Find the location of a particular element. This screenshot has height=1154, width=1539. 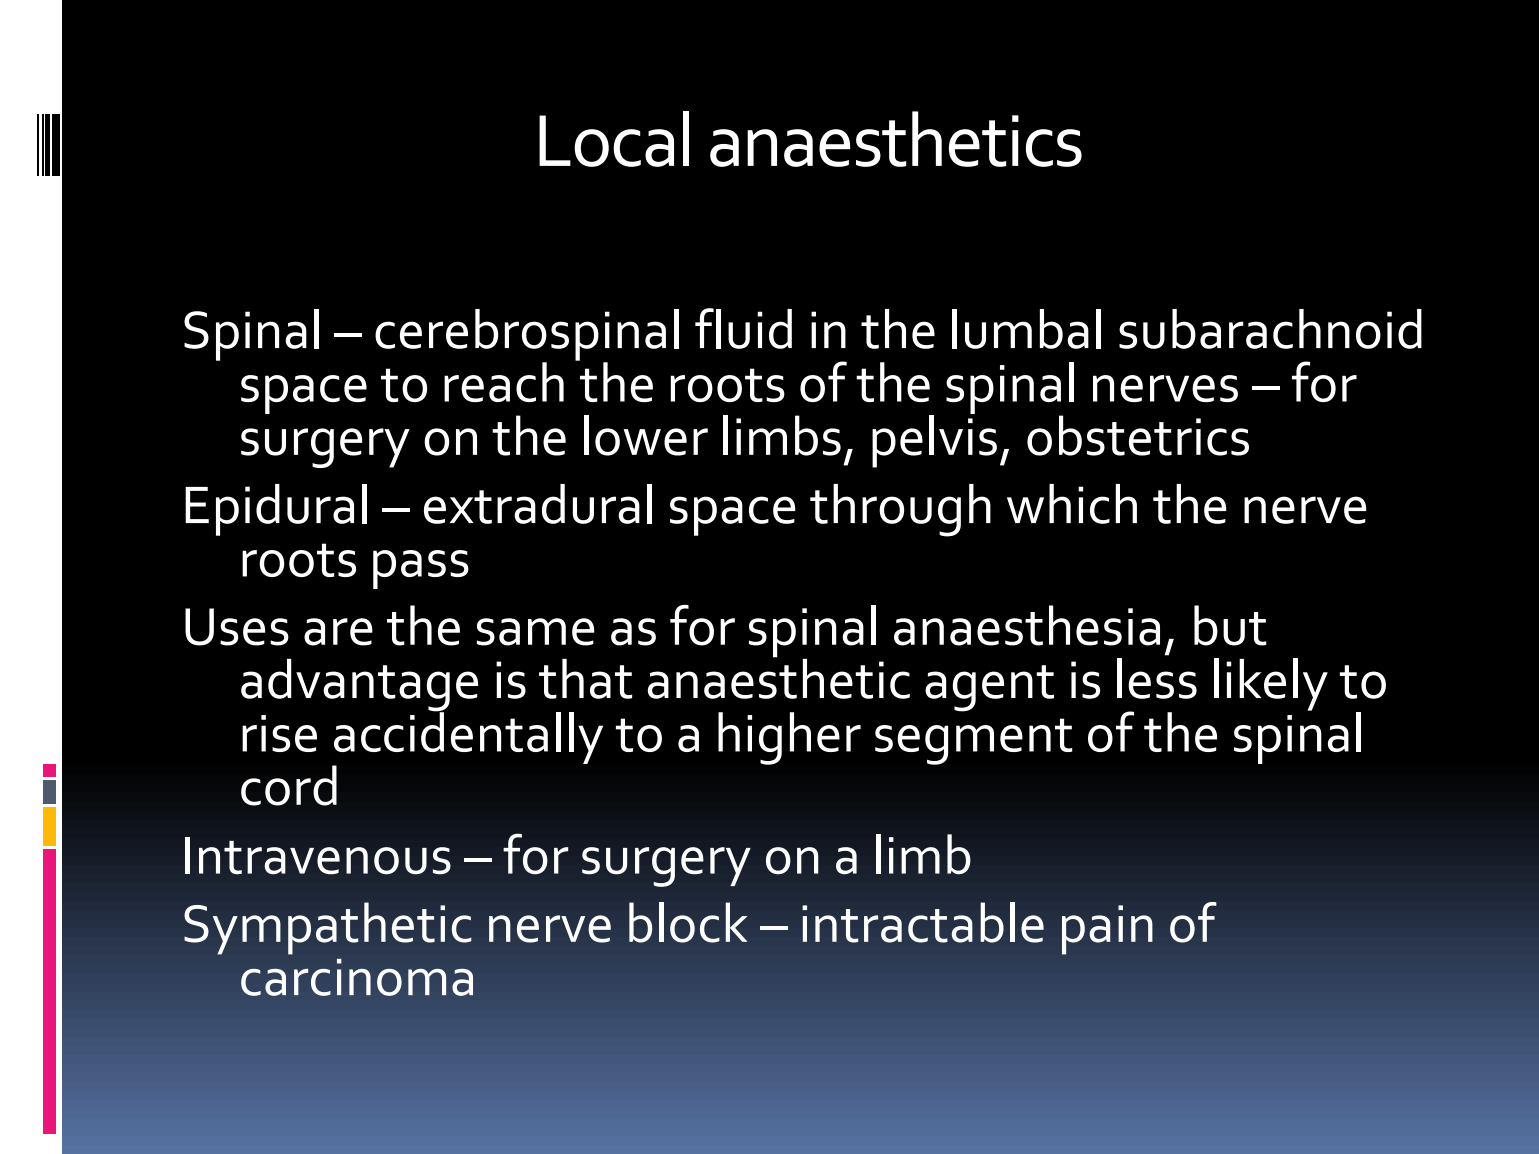

pass is located at coordinates (421, 569).
